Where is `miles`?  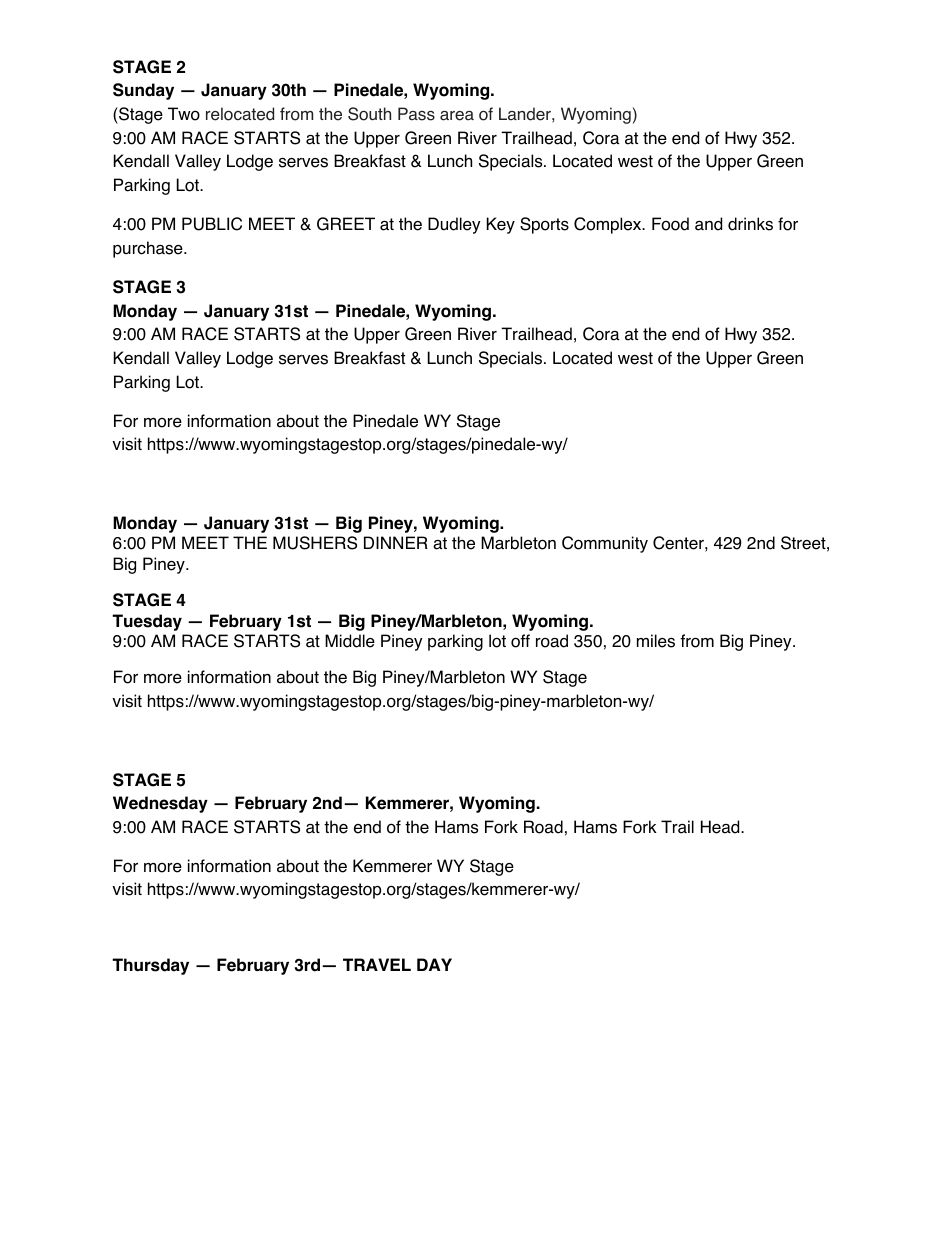 miles is located at coordinates (656, 641).
